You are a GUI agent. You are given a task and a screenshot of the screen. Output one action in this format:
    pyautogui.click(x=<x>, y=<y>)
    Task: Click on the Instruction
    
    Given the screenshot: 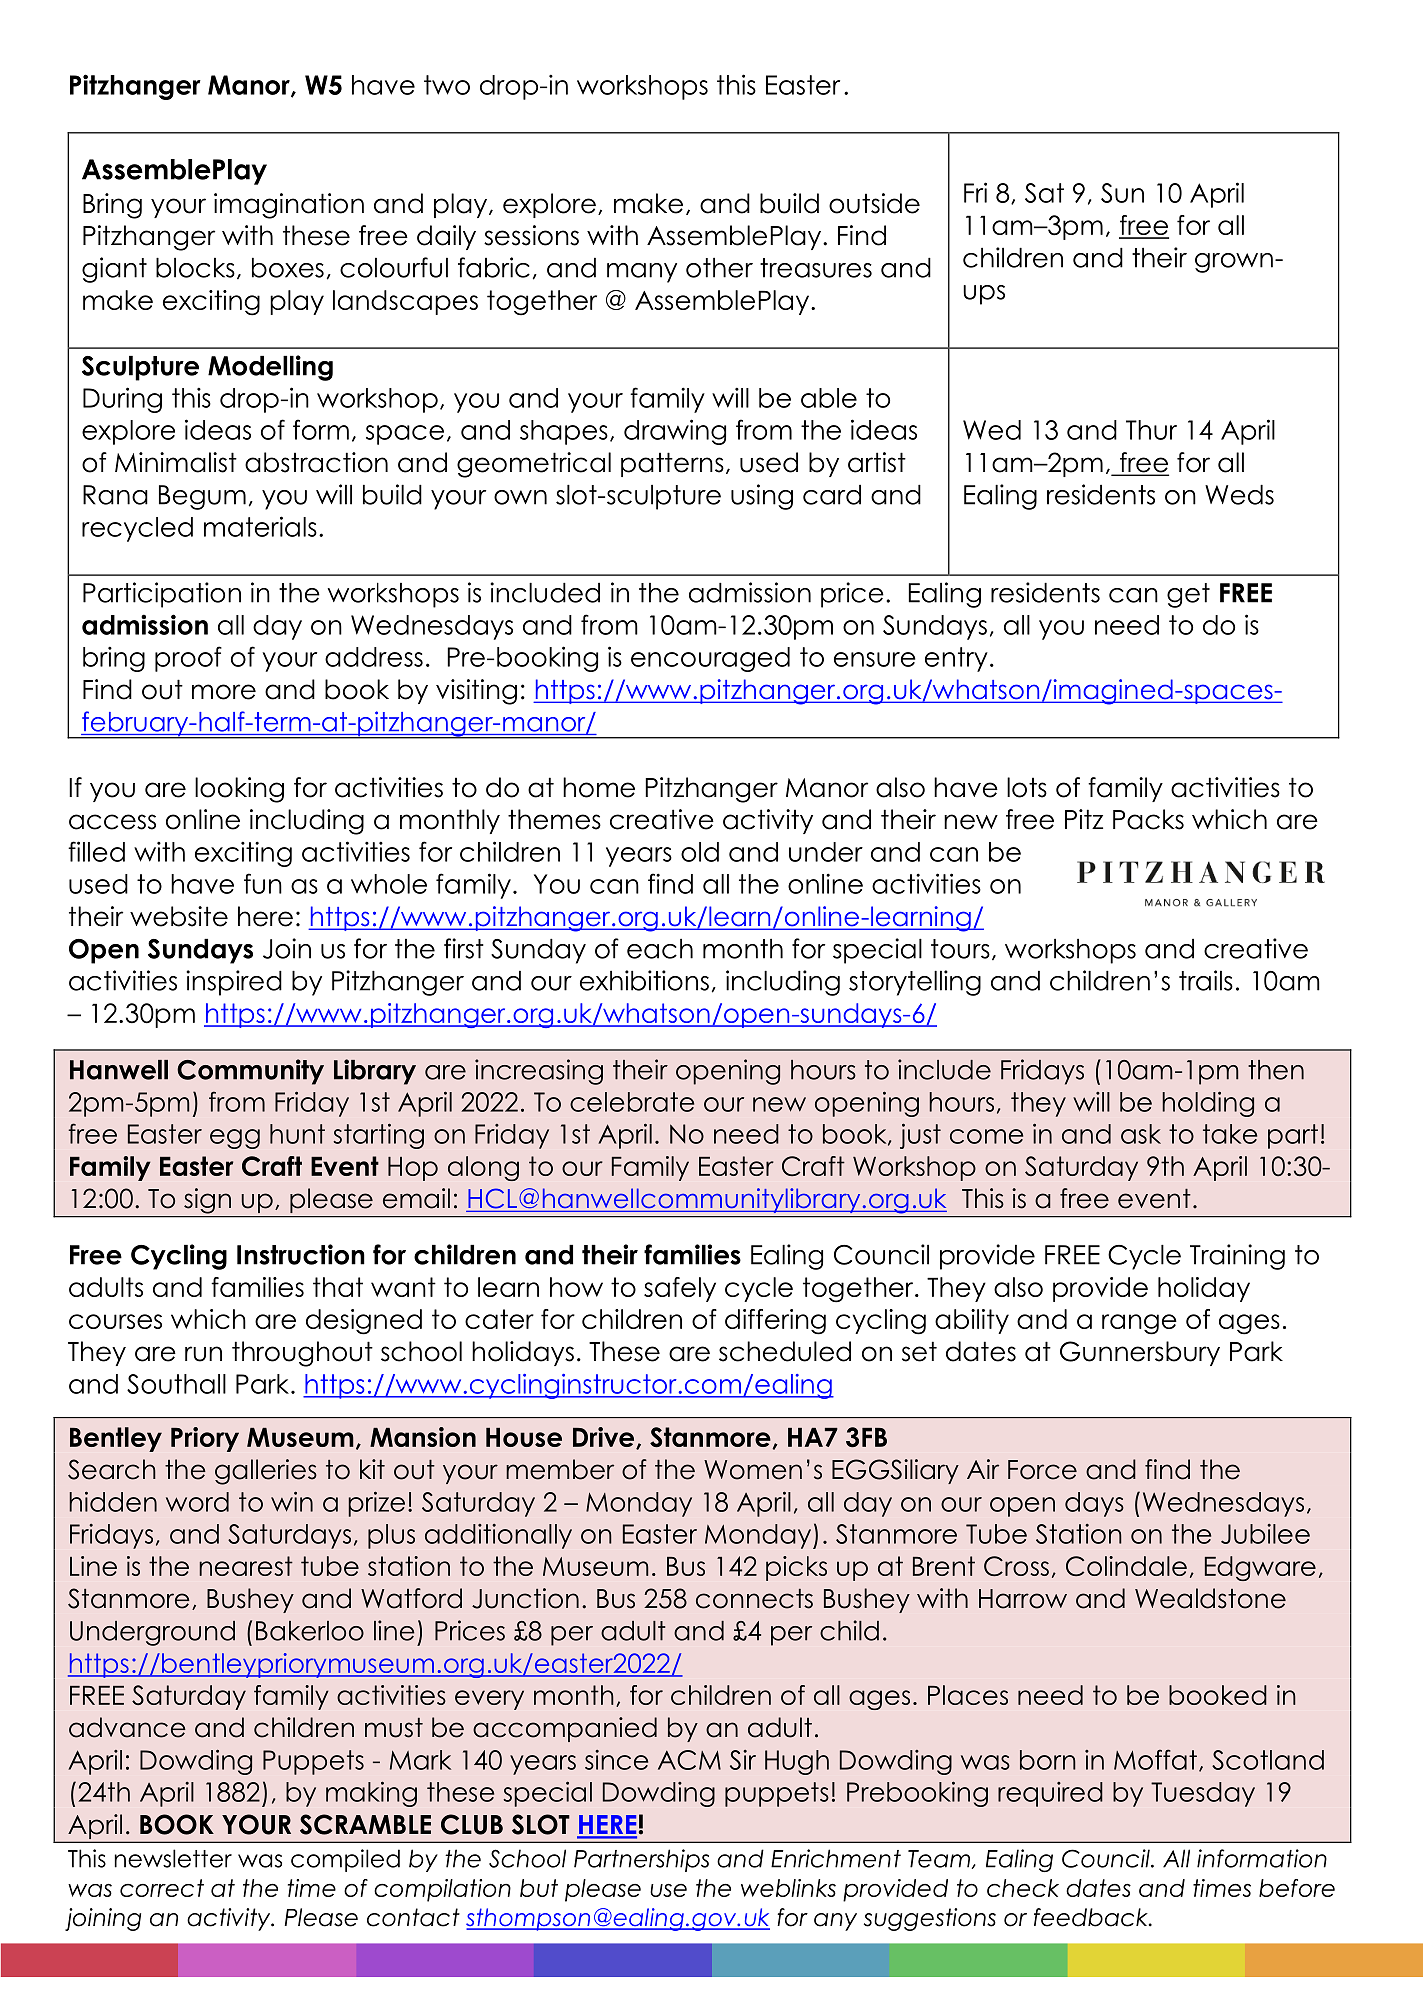 What is the action you would take?
    pyautogui.click(x=301, y=1254)
